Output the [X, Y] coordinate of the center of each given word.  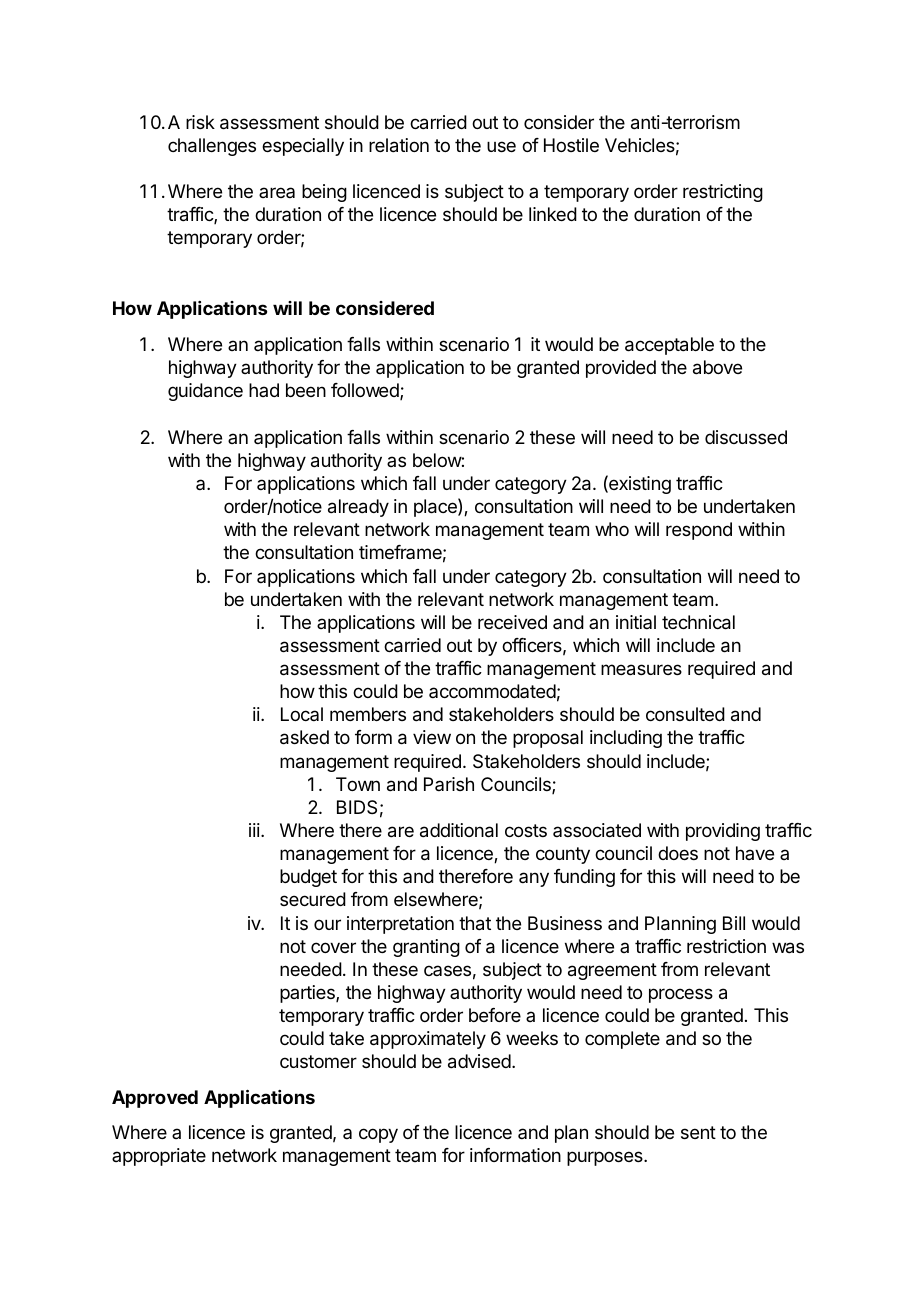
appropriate [159, 1157]
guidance [205, 392]
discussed [746, 437]
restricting [723, 193]
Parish [449, 784]
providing [723, 832]
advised [479, 1061]
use [501, 146]
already [358, 508]
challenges [212, 147]
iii [254, 830]
